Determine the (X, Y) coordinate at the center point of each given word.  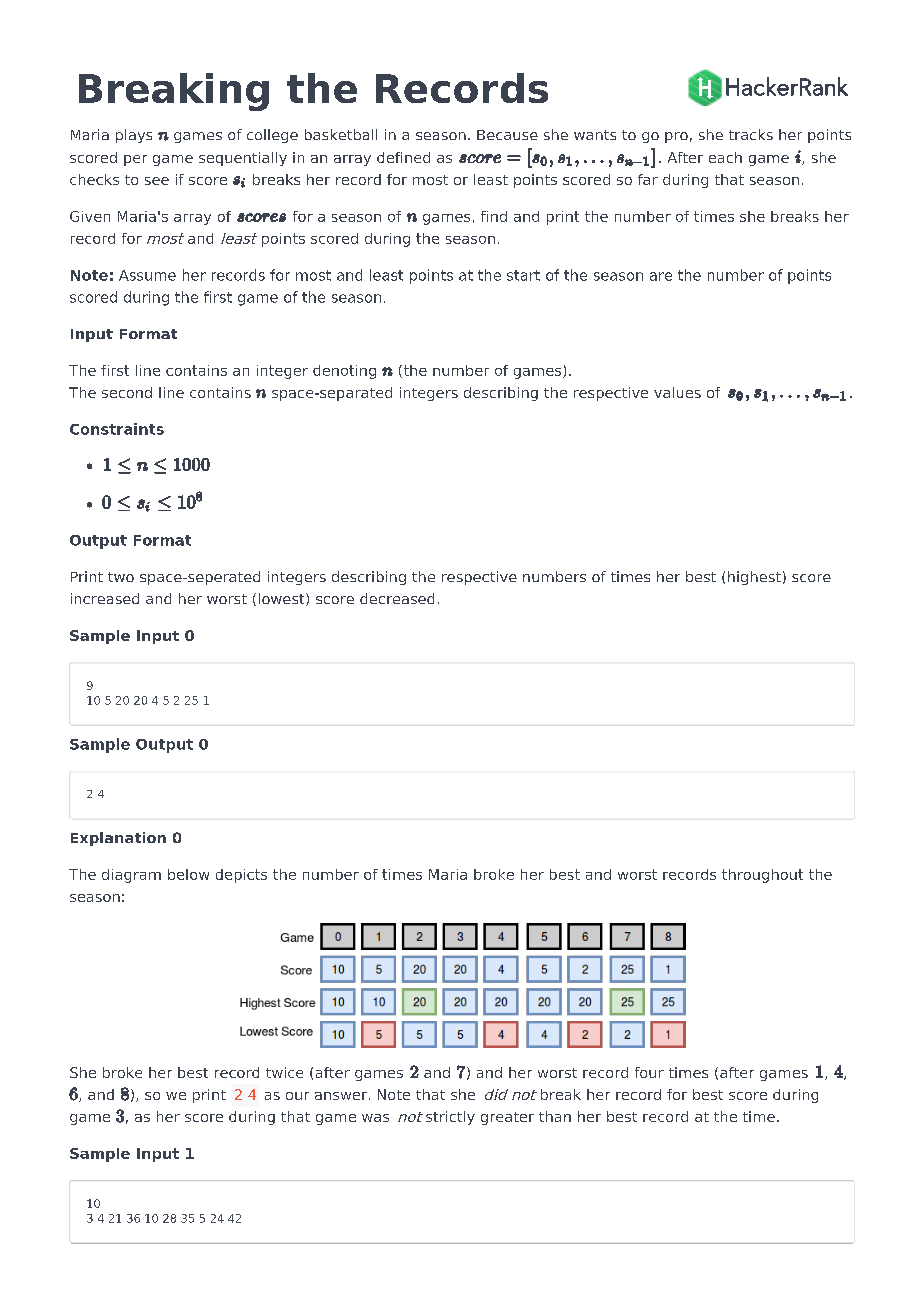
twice (284, 1072)
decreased (397, 598)
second (127, 392)
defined (403, 157)
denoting (344, 372)
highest (754, 578)
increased (105, 598)
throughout (762, 876)
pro (676, 137)
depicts (241, 876)
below (188, 874)
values (677, 392)
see (157, 181)
